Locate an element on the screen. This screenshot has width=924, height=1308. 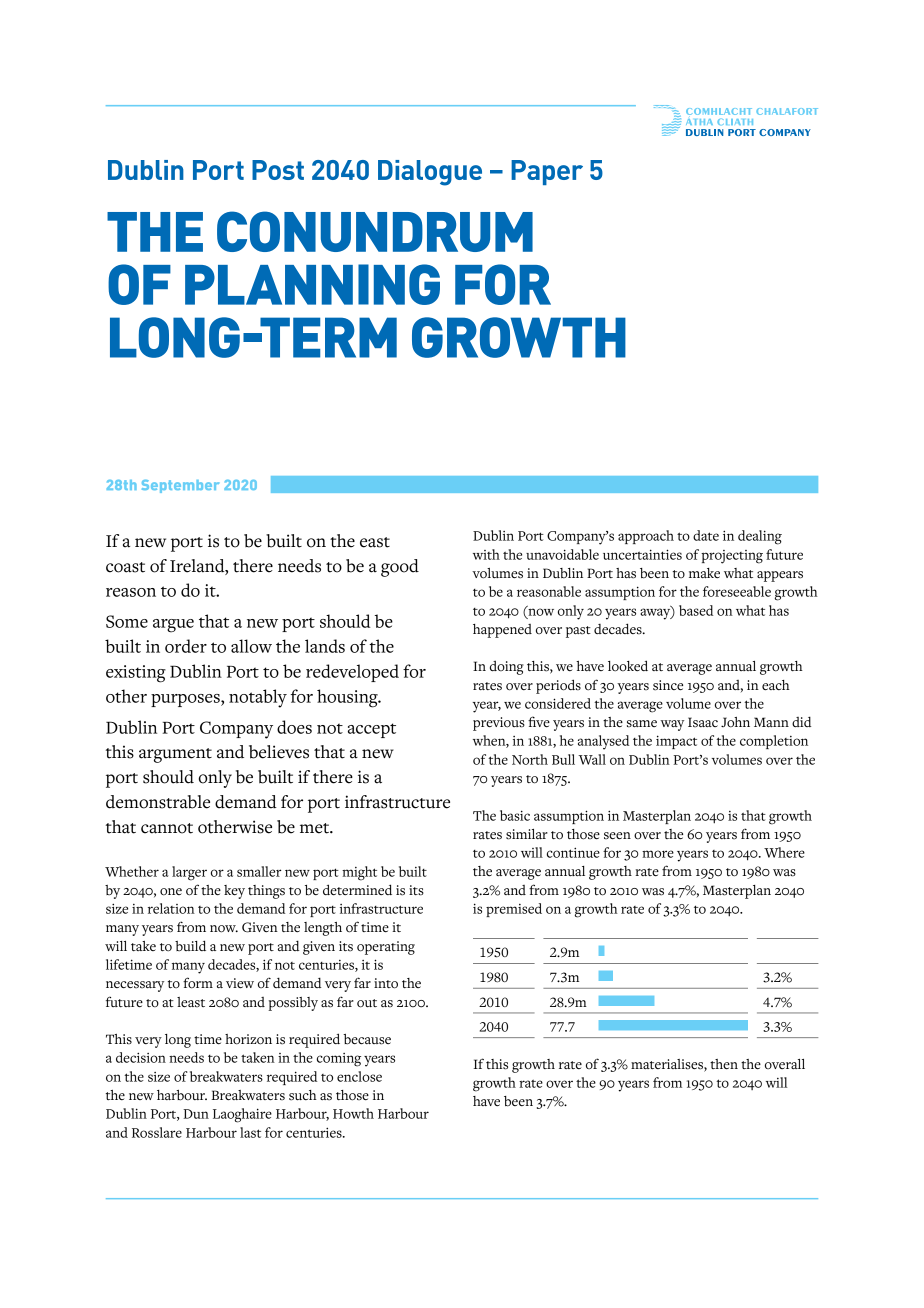
with is located at coordinates (486, 554).
